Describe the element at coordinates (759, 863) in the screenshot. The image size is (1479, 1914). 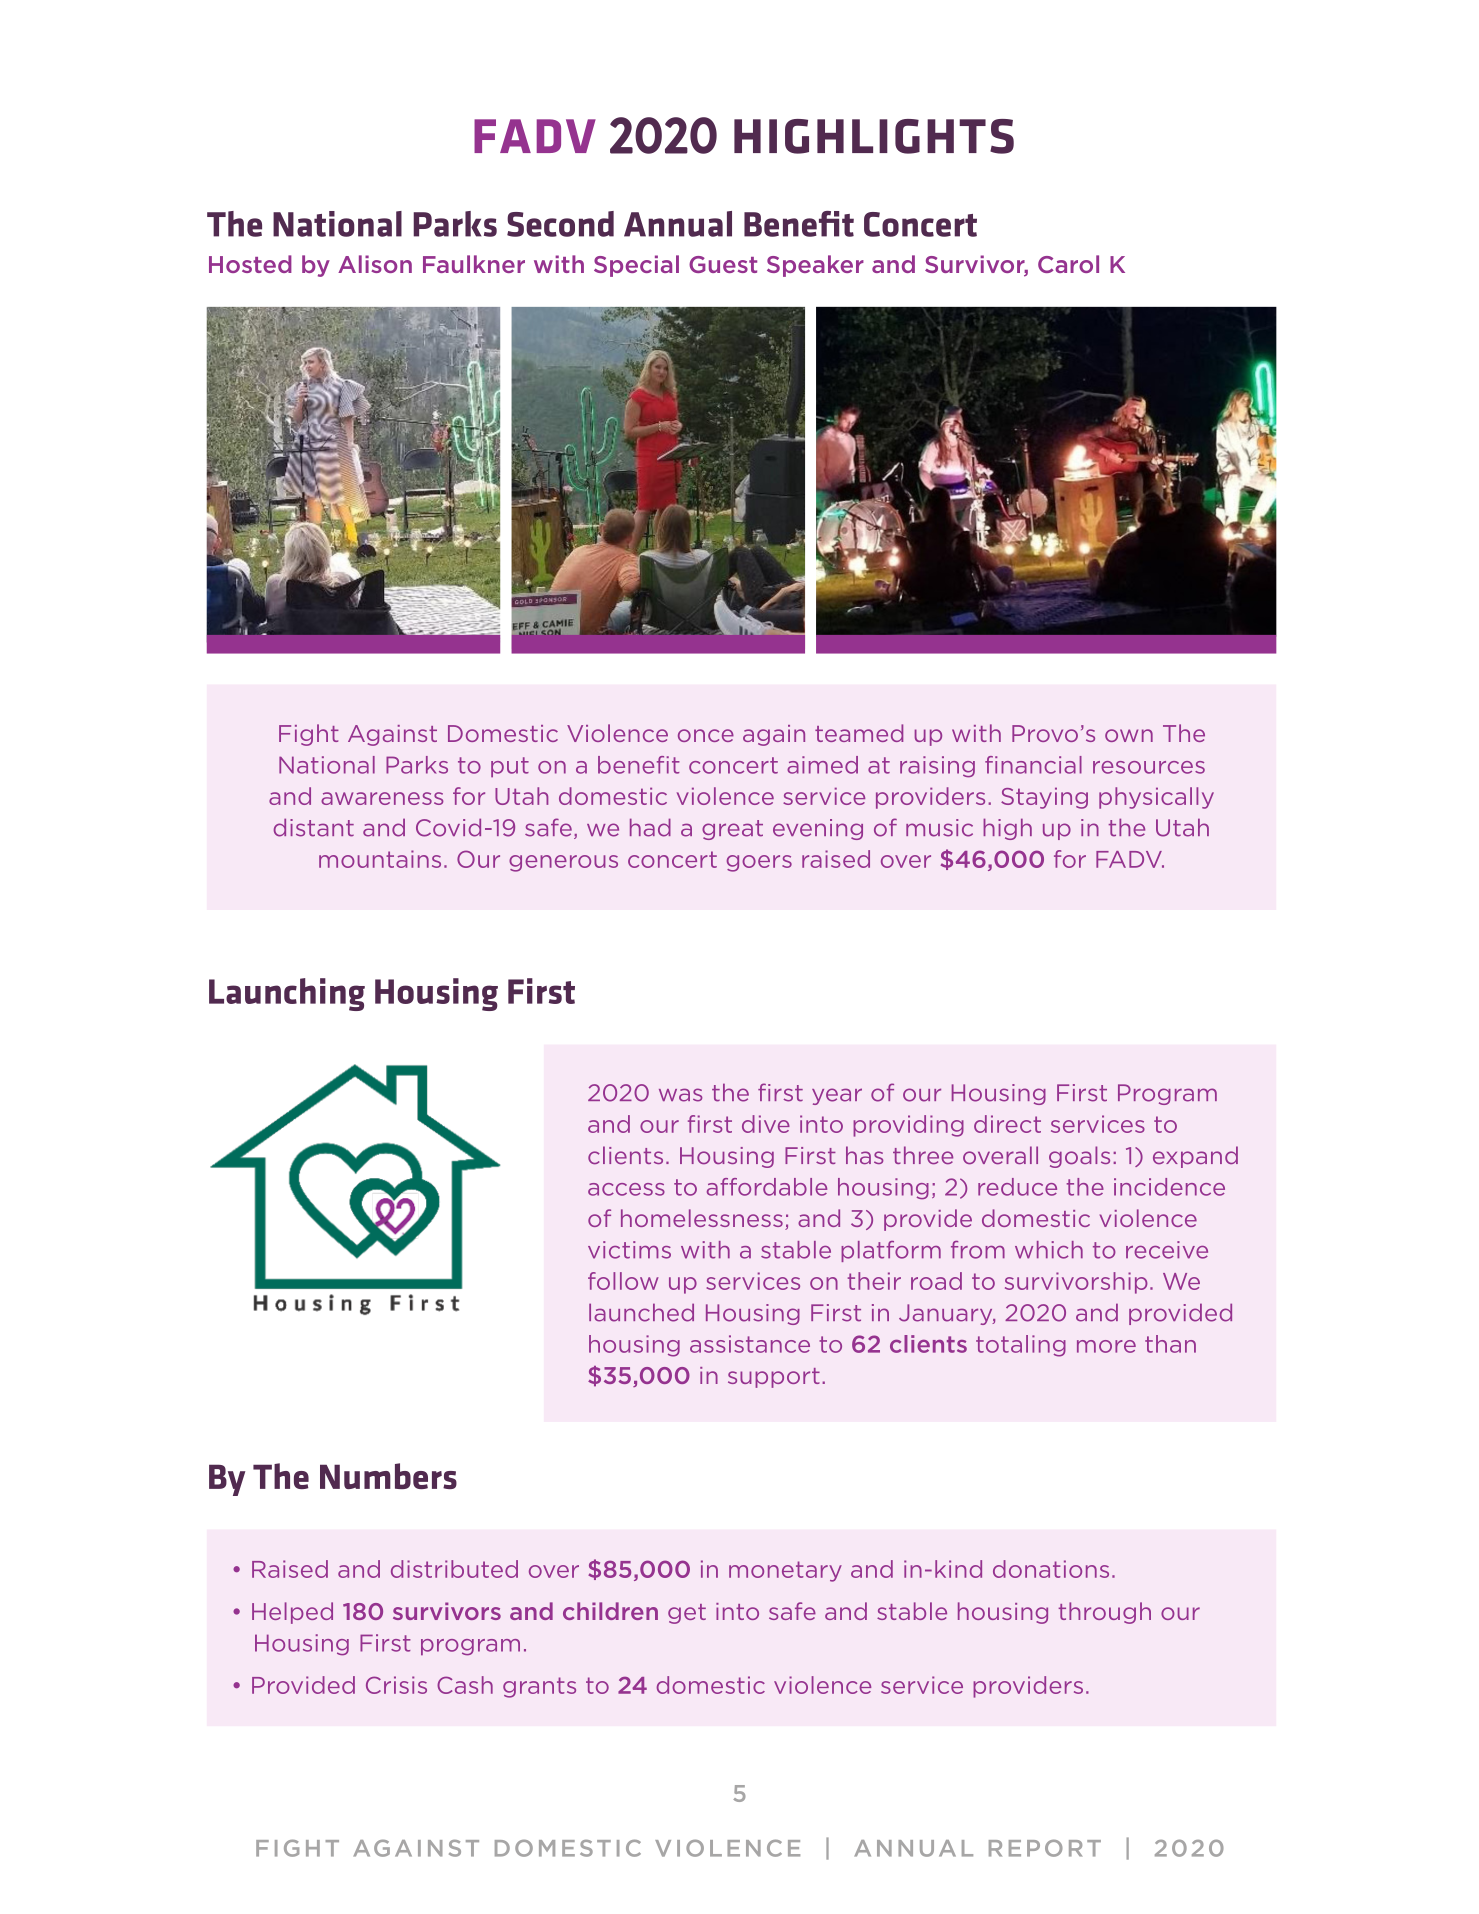
I see `goers` at that location.
